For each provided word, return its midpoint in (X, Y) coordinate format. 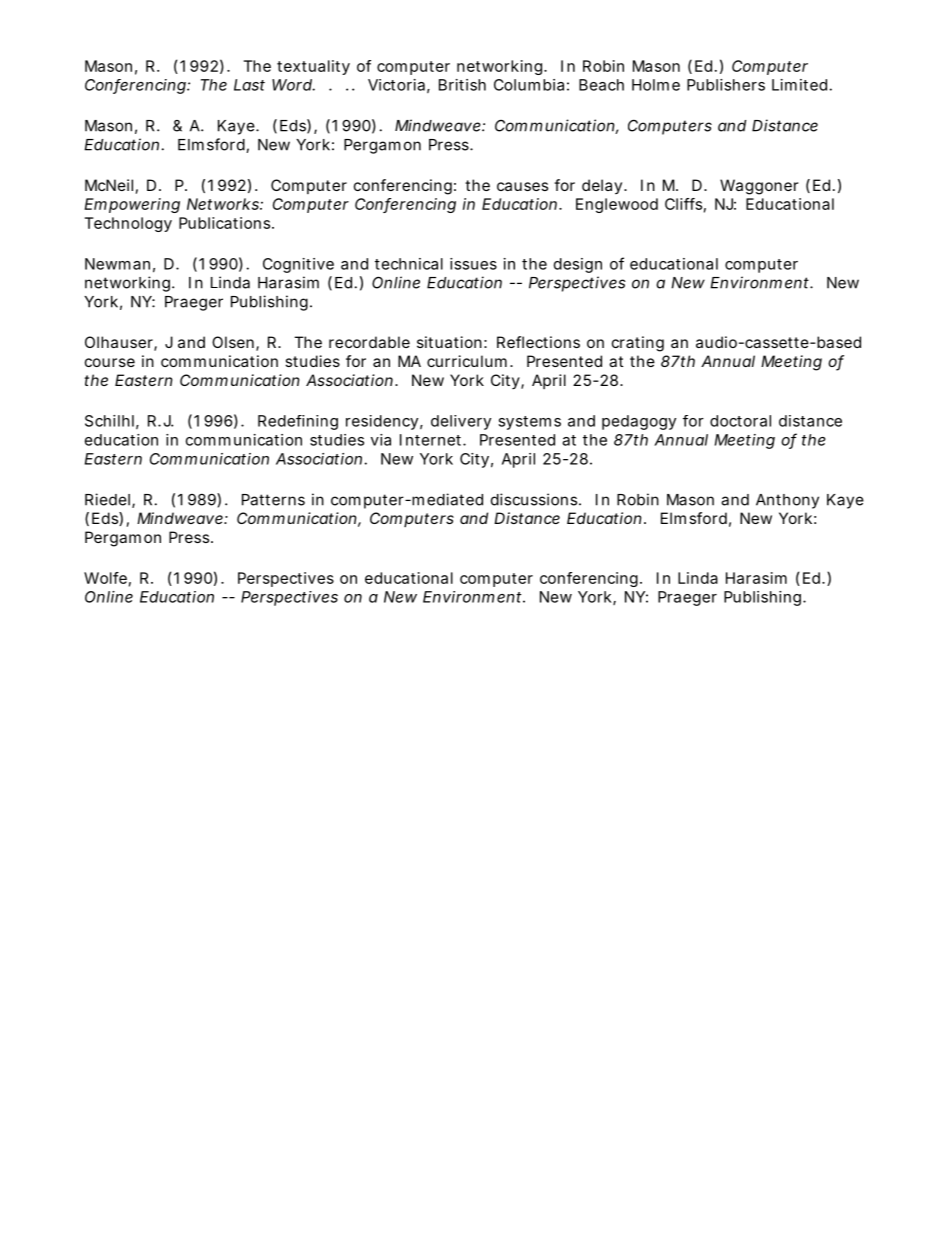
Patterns (273, 500)
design (578, 265)
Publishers (726, 85)
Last (249, 85)
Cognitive (298, 265)
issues (473, 264)
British (462, 85)
